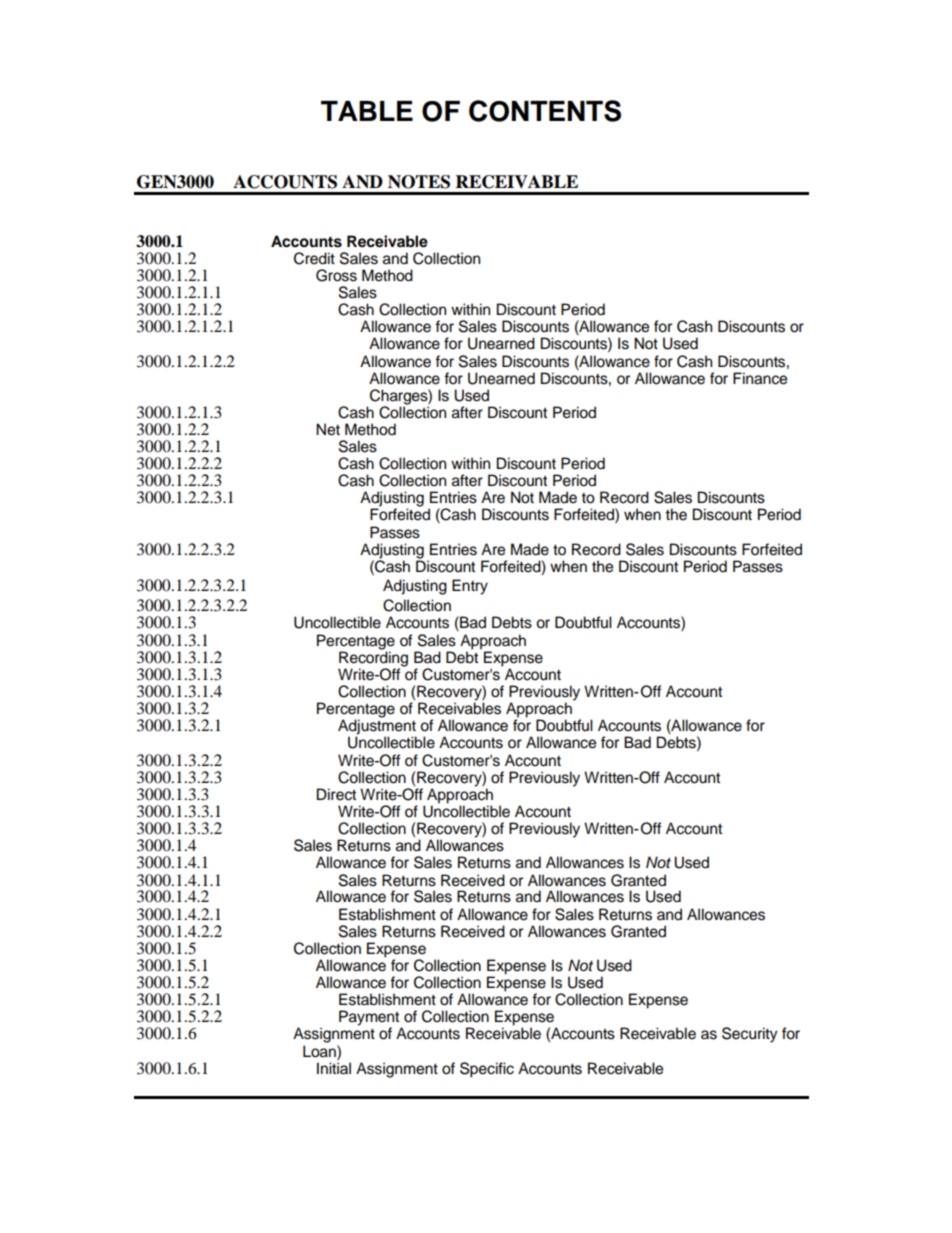 The width and height of the screenshot is (952, 1233). Describe the element at coordinates (750, 1035) in the screenshot. I see `Security` at that location.
